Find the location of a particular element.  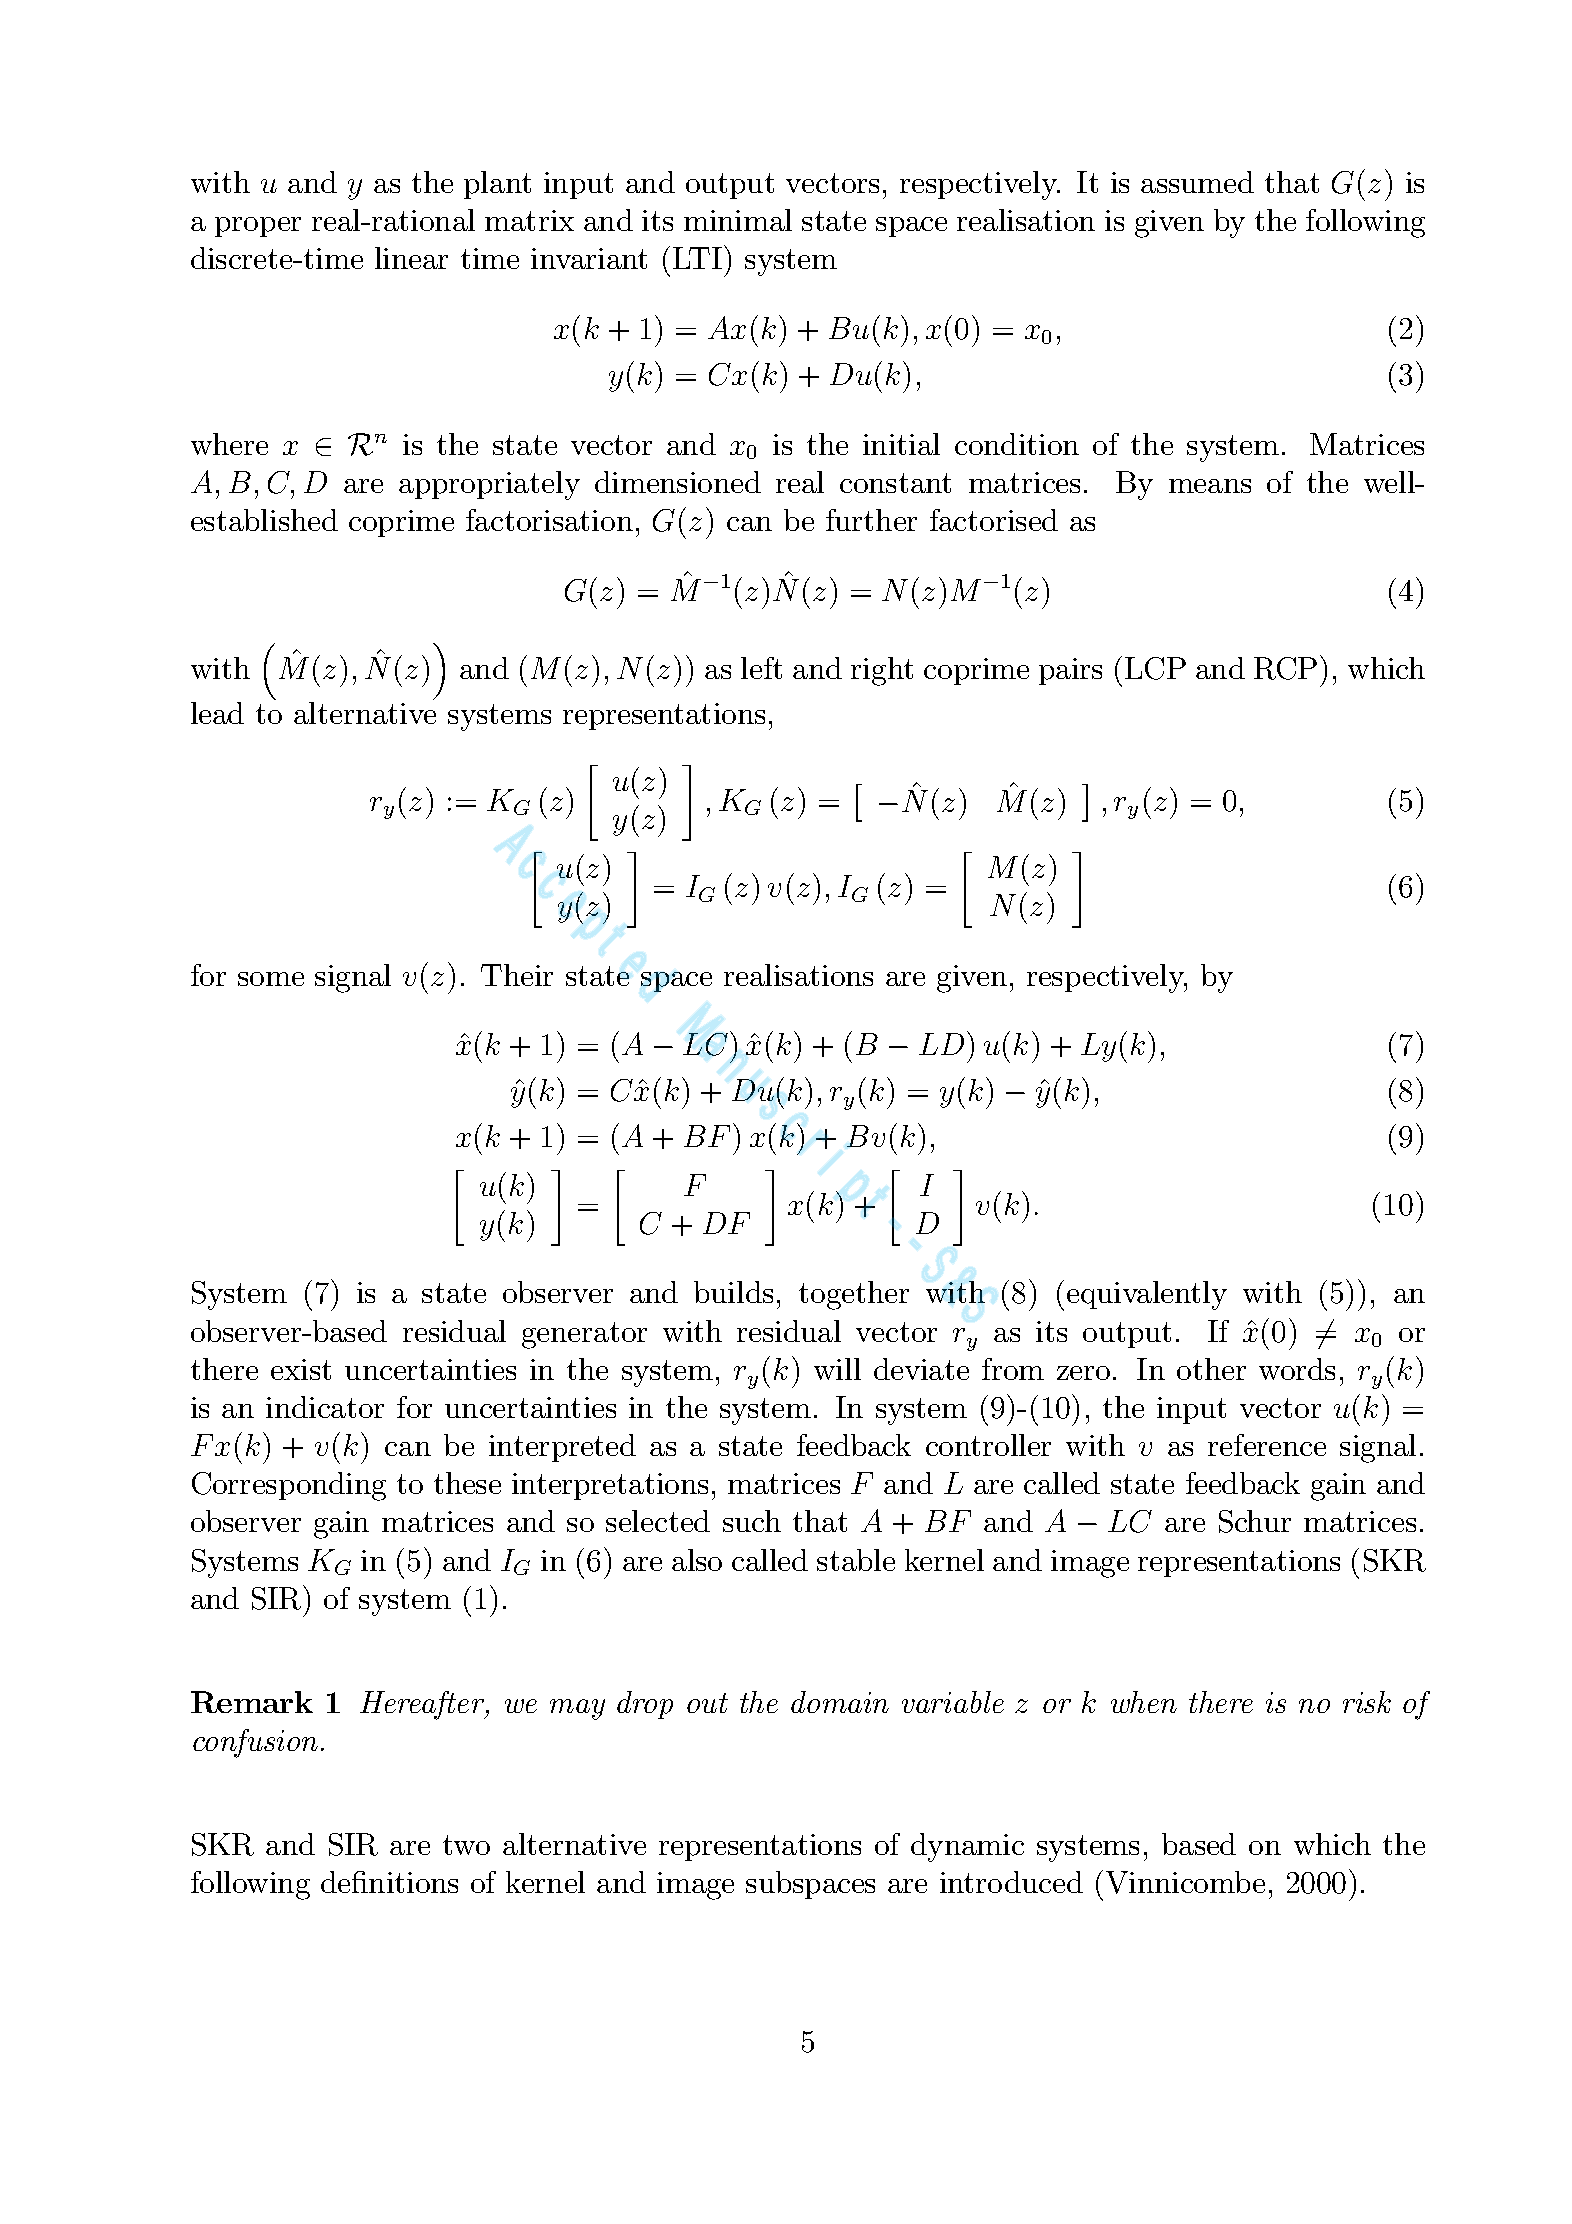

when is located at coordinates (1144, 1702).
